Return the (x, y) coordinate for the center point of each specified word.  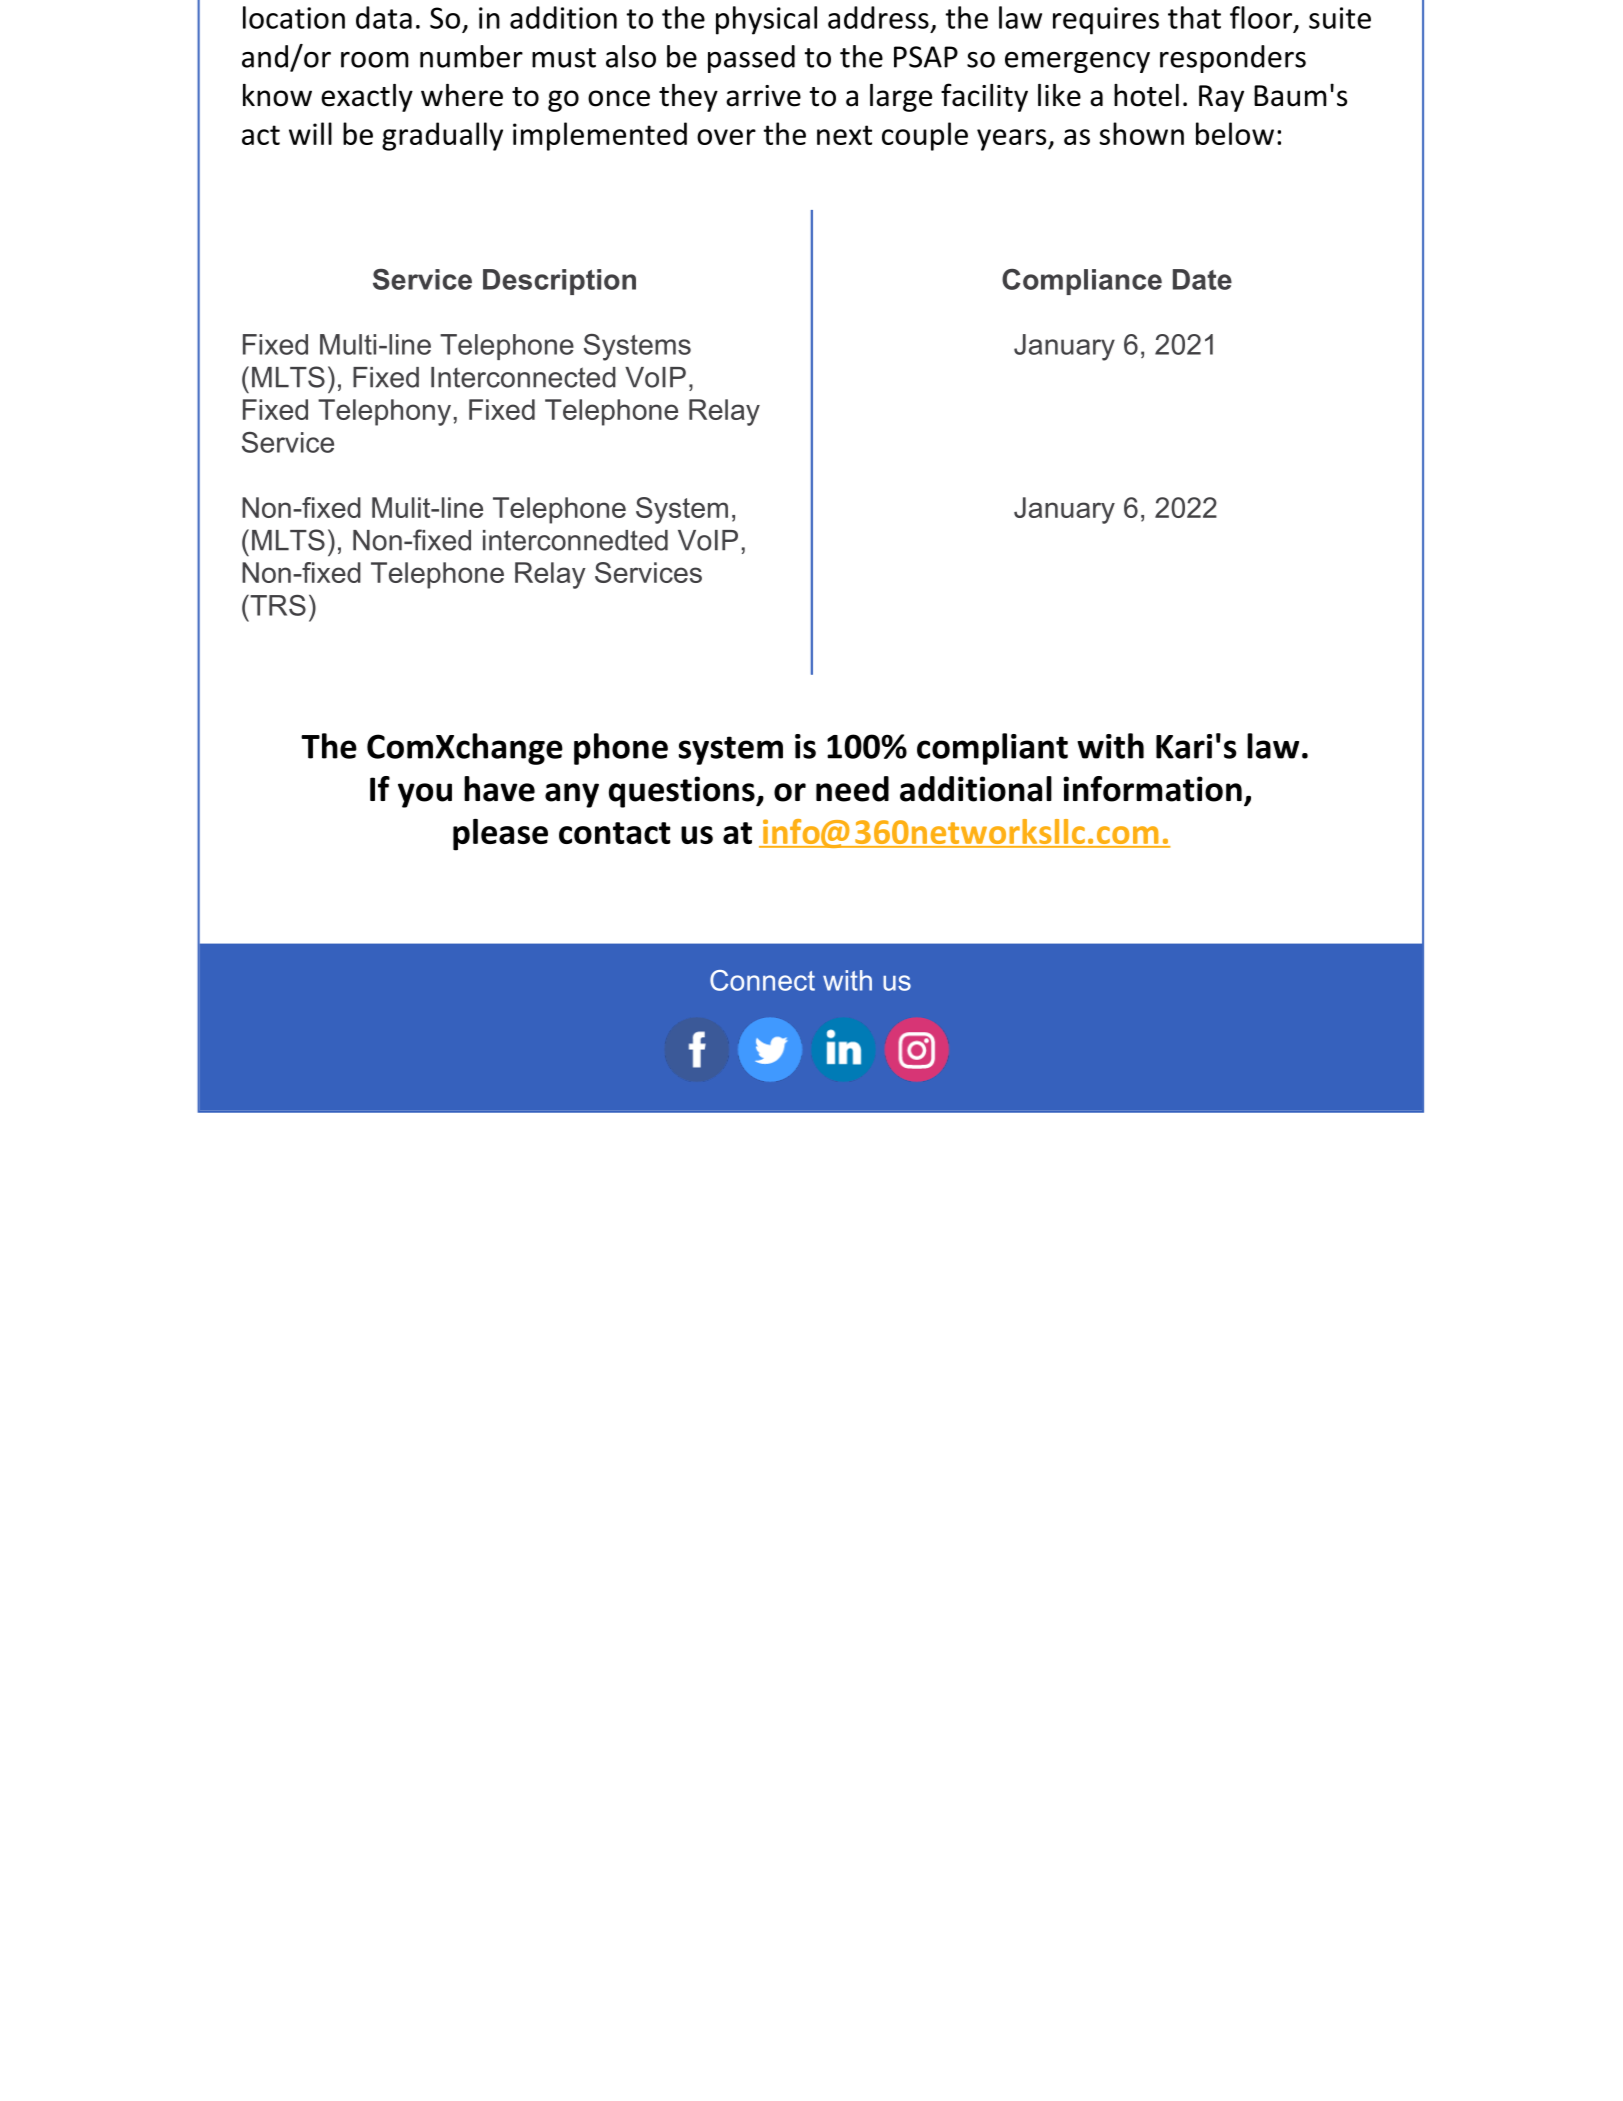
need (852, 789)
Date (1202, 279)
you (425, 795)
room (375, 60)
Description (559, 282)
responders (1233, 59)
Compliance (1082, 282)
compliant (992, 749)
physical (766, 20)
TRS (277, 605)
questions (683, 792)
